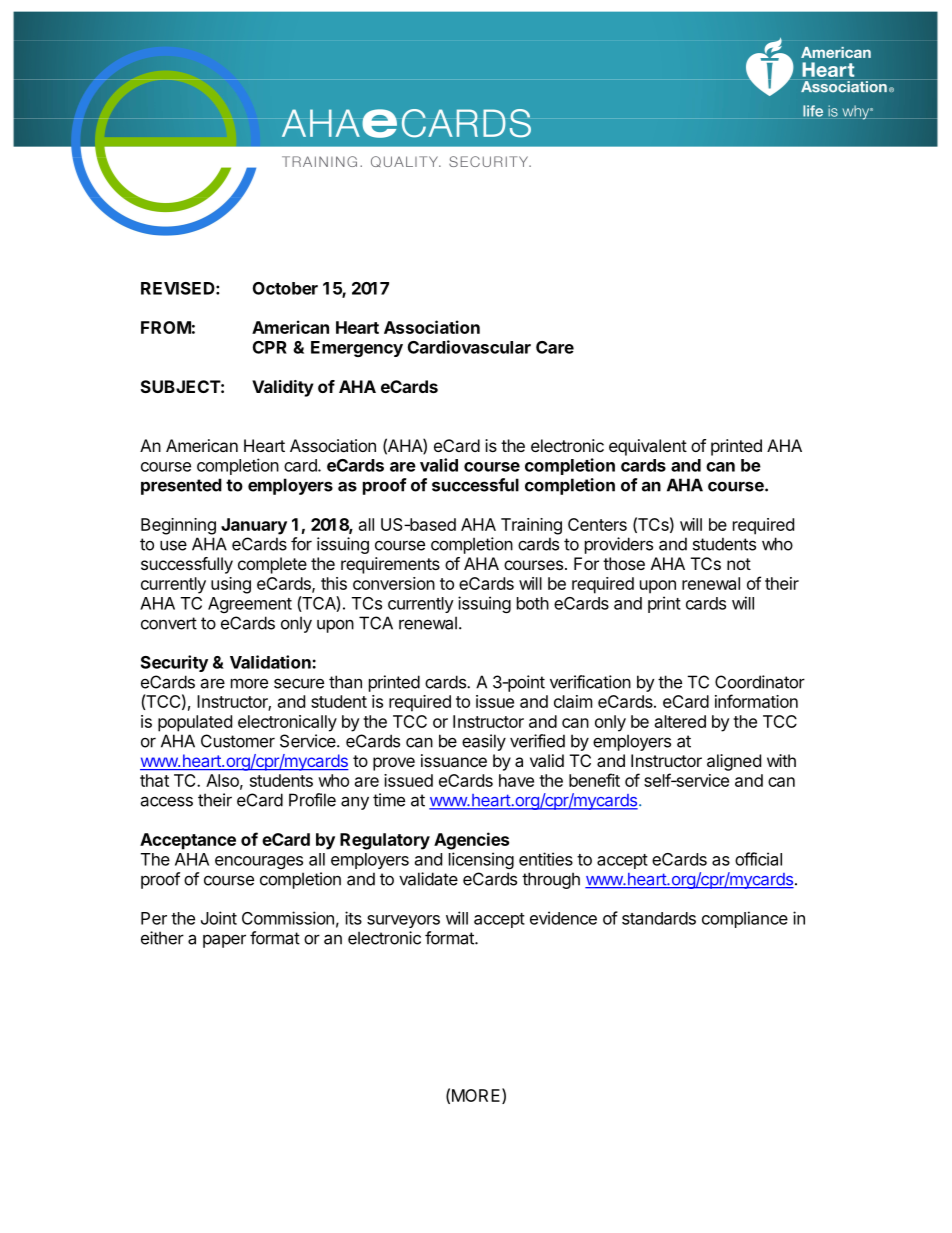 Image resolution: width=952 pixels, height=1233 pixels. I want to click on equivalent, so click(648, 447).
